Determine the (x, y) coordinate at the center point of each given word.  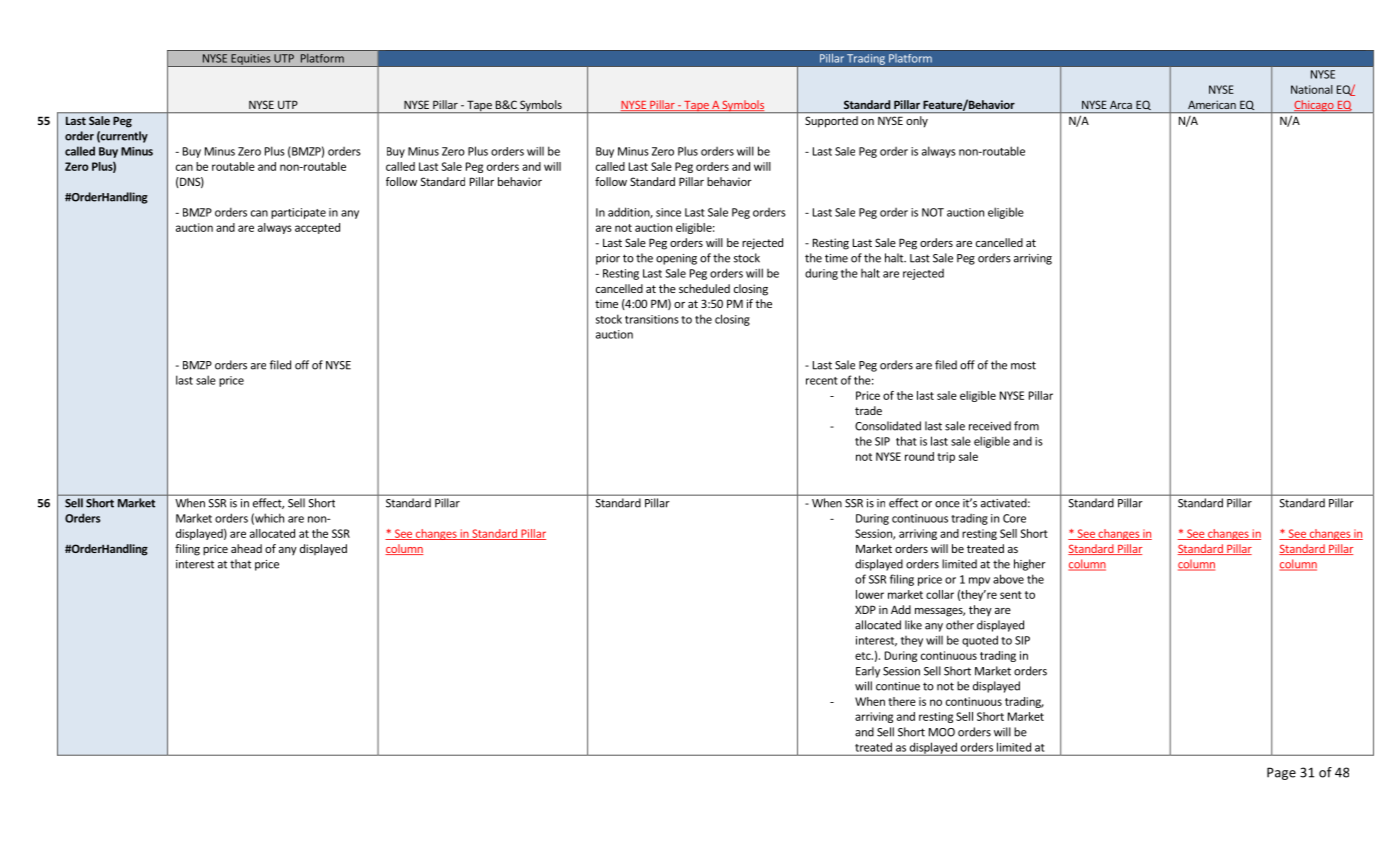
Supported (831, 121)
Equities (251, 60)
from (1026, 426)
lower (870, 594)
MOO (942, 732)
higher (1030, 565)
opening (676, 259)
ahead (246, 548)
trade (868, 410)
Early (868, 672)
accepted (317, 228)
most (1023, 365)
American (1212, 104)
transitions (652, 319)
